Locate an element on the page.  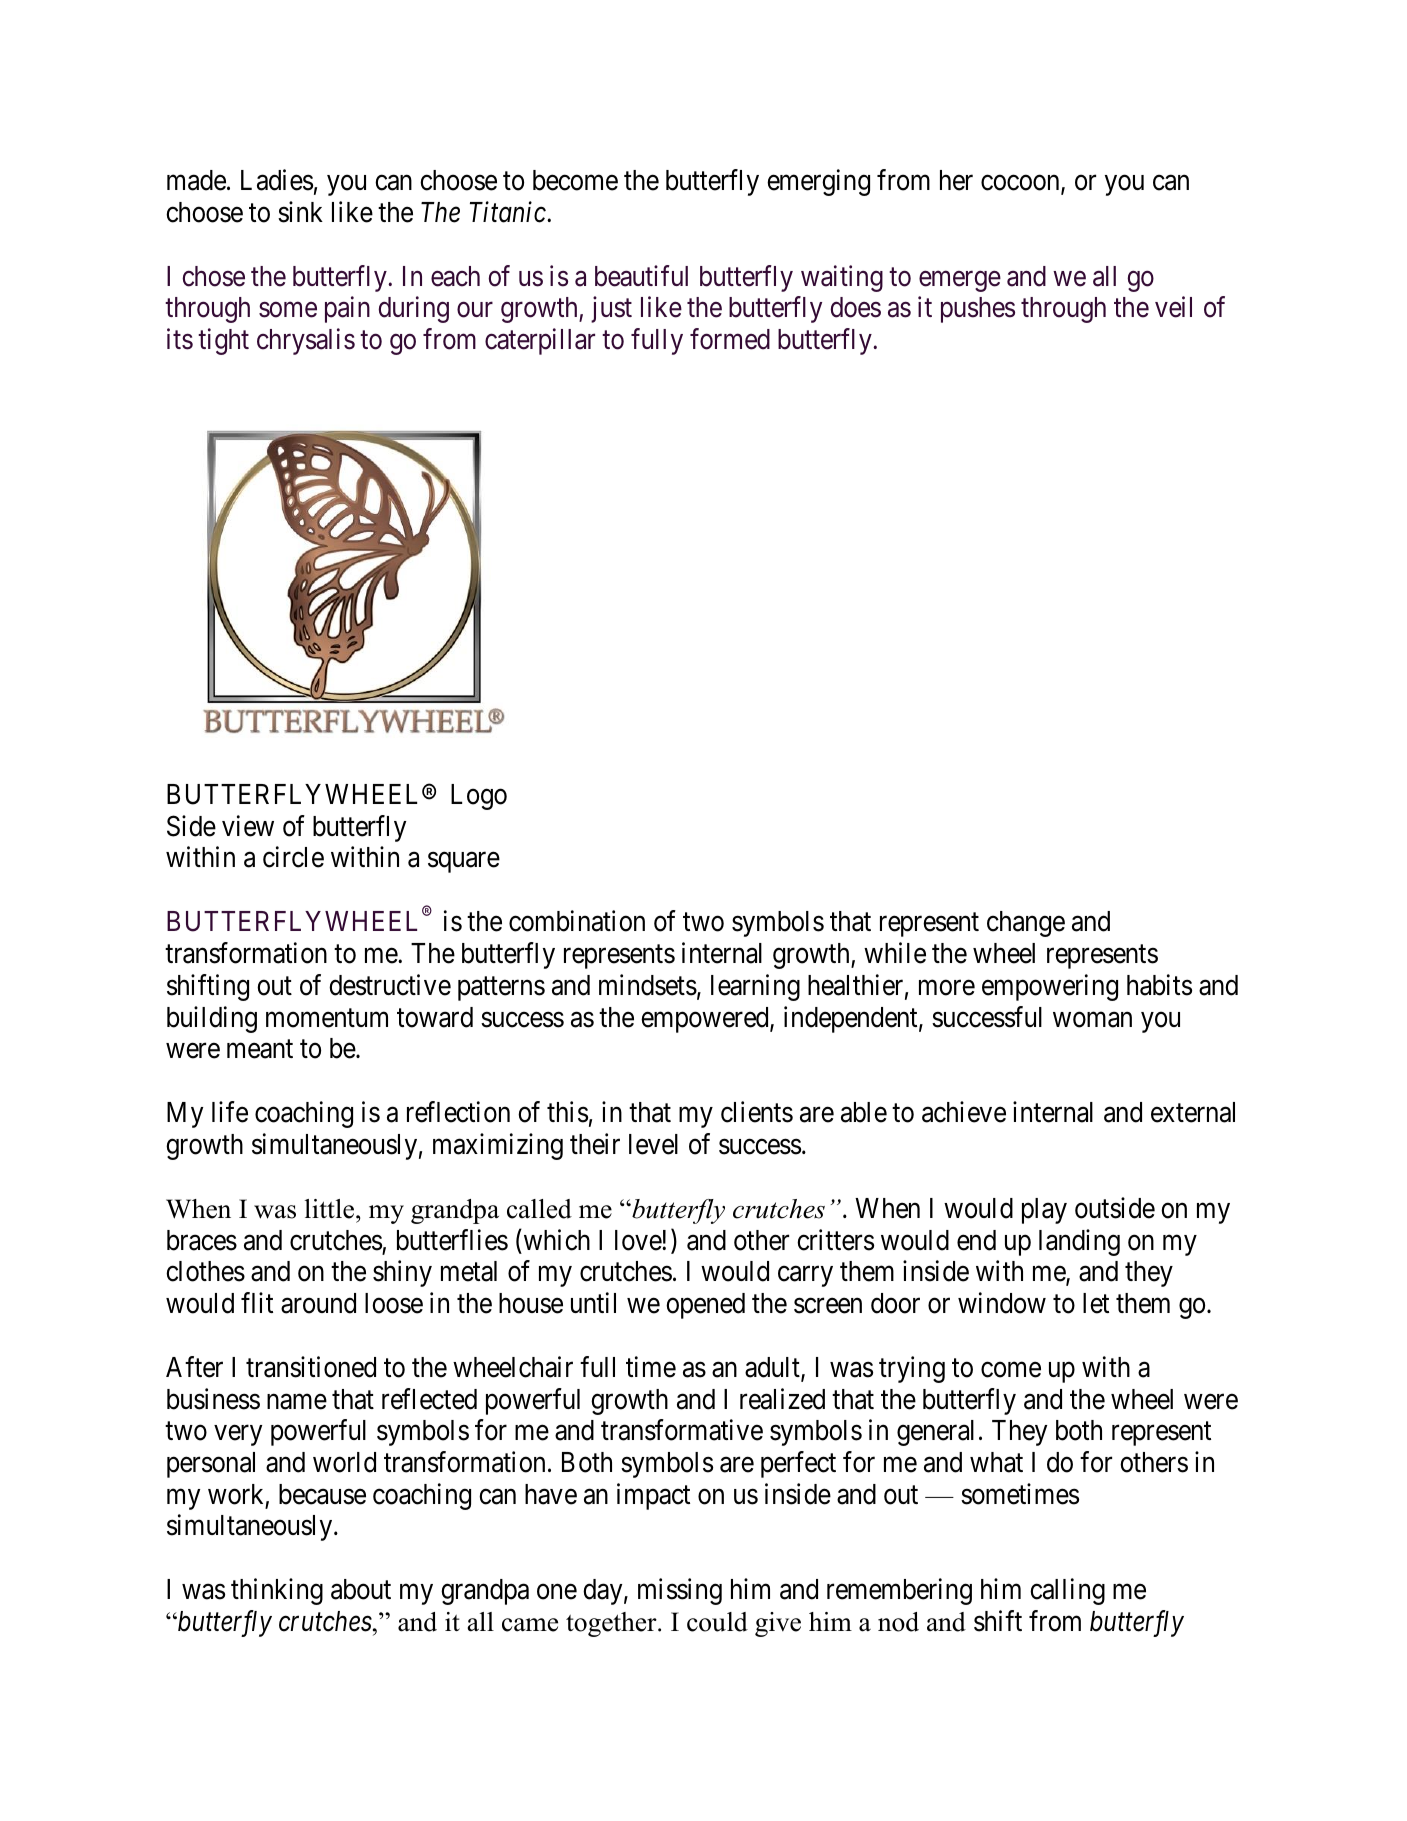
cocoon is located at coordinates (1021, 184).
